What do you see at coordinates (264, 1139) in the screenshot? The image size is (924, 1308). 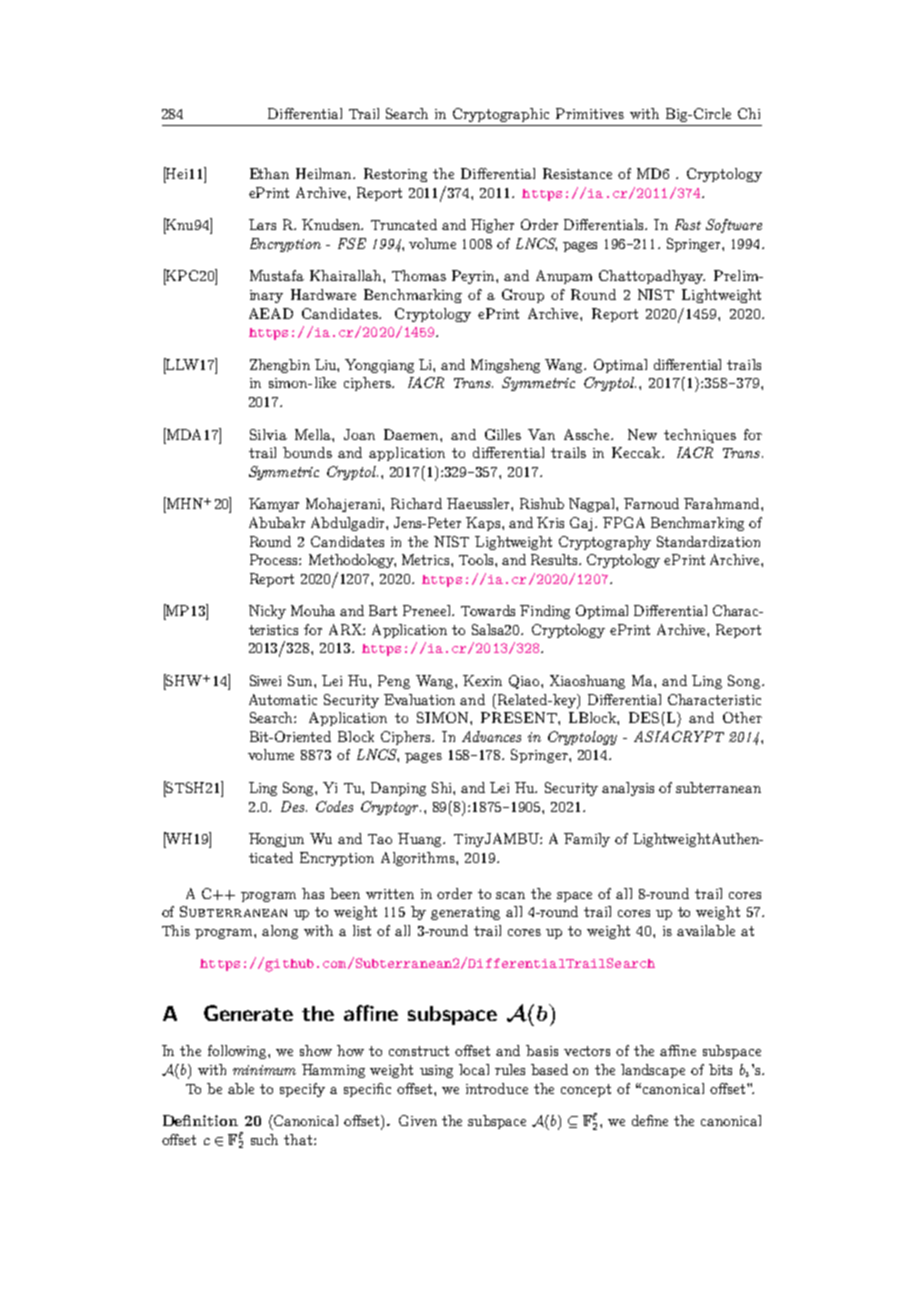 I see `such` at bounding box center [264, 1139].
